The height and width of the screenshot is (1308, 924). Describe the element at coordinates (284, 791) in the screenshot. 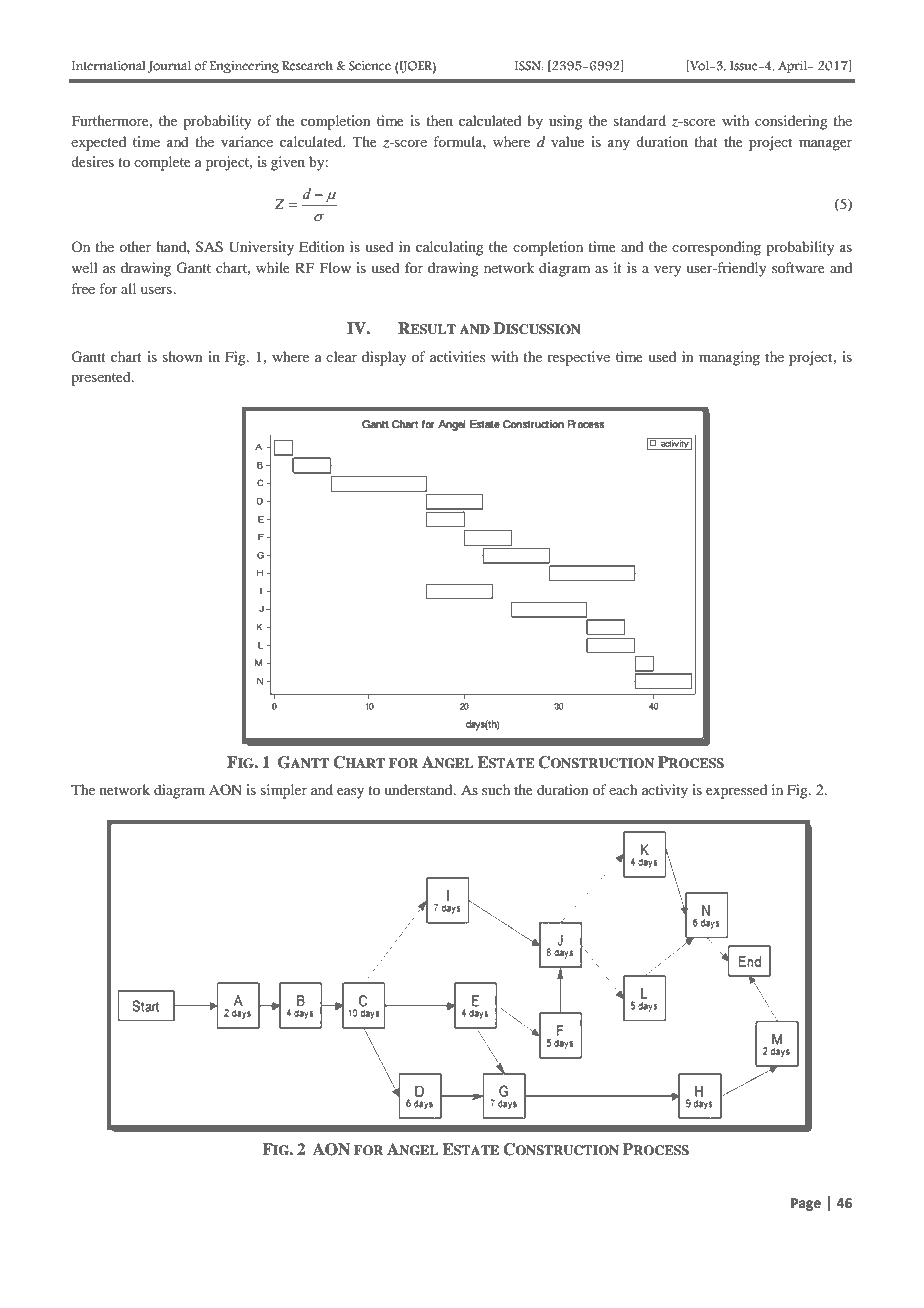

I see `simpler` at that location.
